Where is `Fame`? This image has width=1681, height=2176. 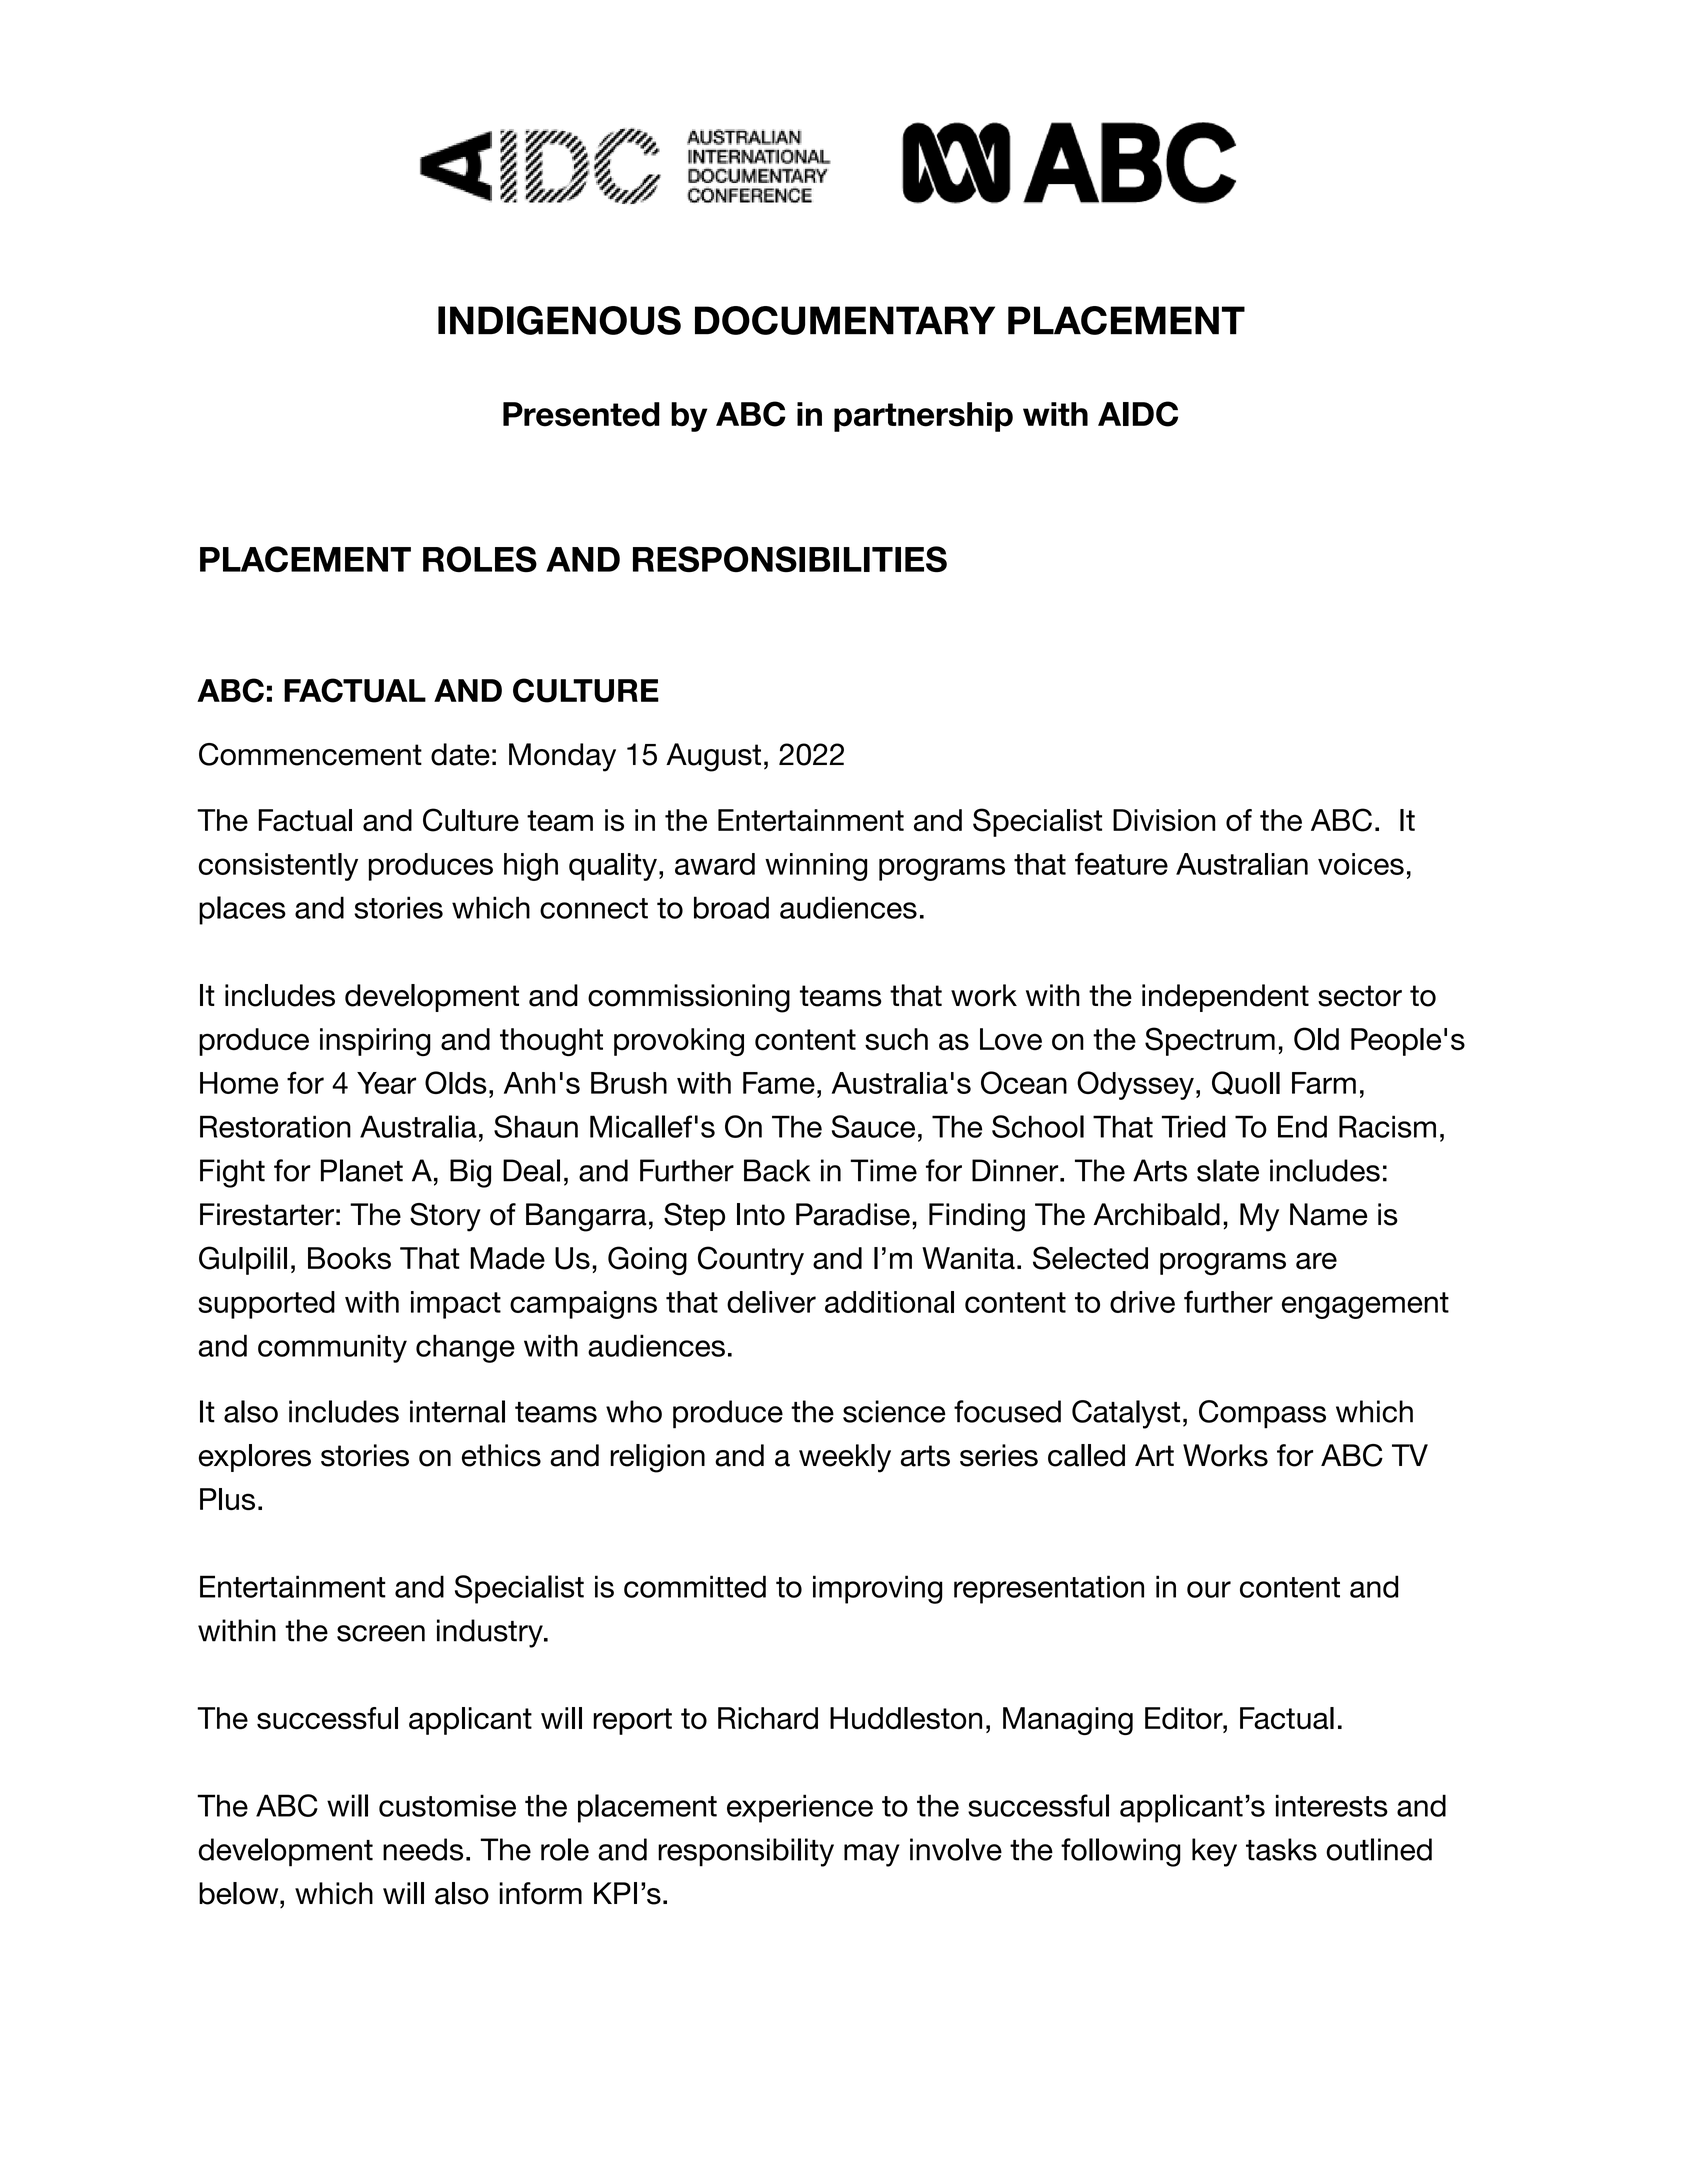 Fame is located at coordinates (779, 1083).
